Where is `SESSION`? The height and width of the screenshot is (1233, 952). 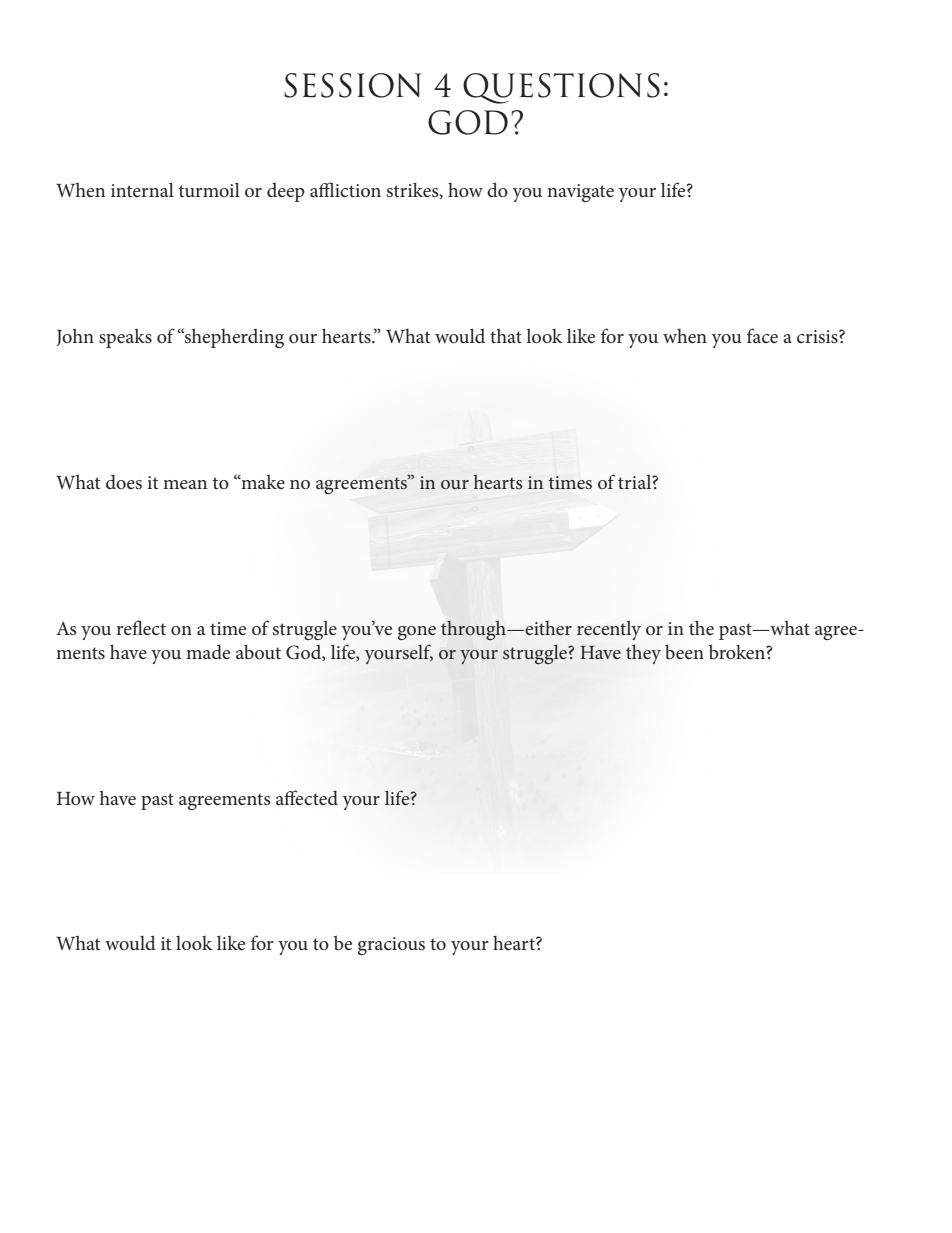
SESSION is located at coordinates (352, 85).
